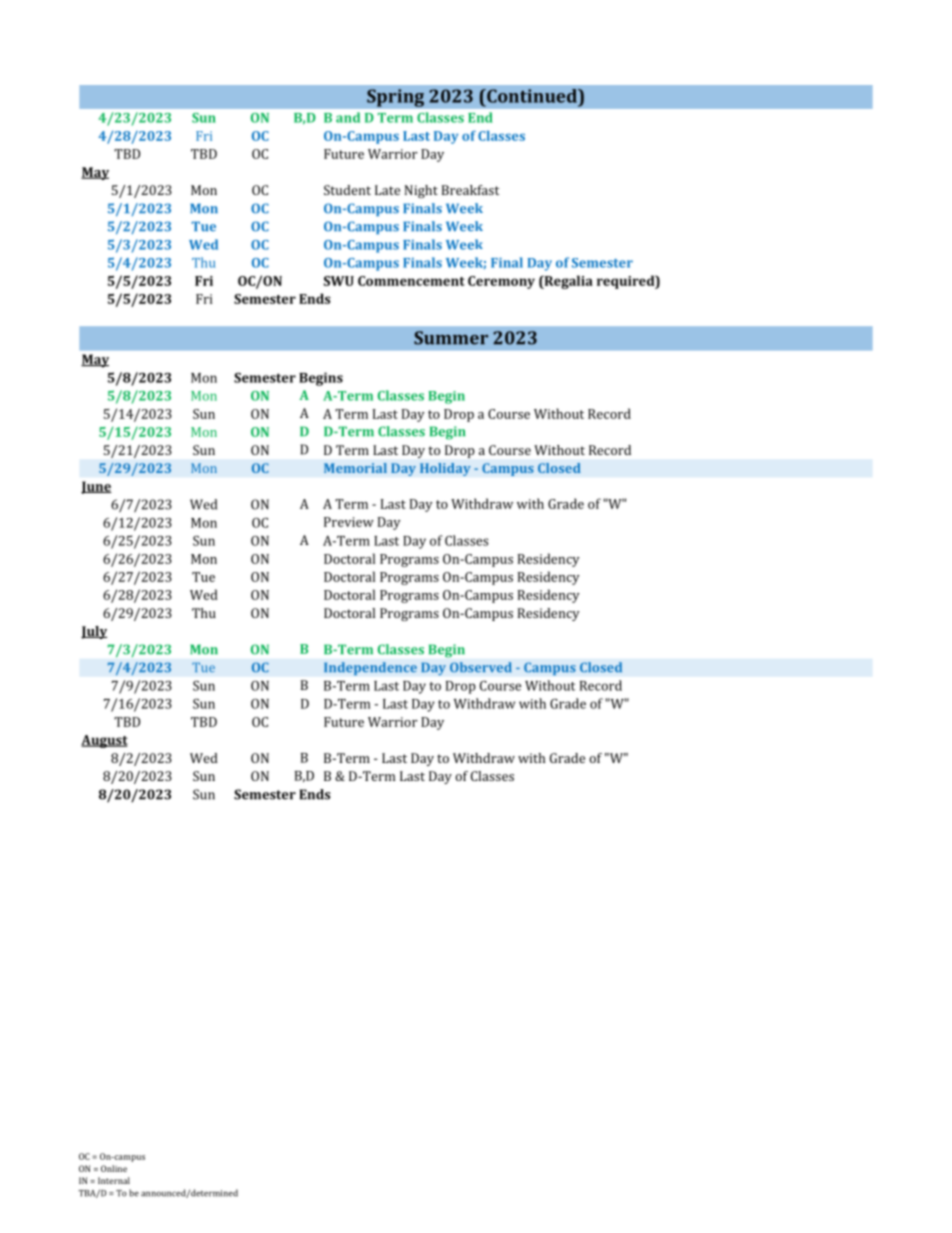 Image resolution: width=952 pixels, height=1233 pixels. I want to click on and, so click(348, 117).
